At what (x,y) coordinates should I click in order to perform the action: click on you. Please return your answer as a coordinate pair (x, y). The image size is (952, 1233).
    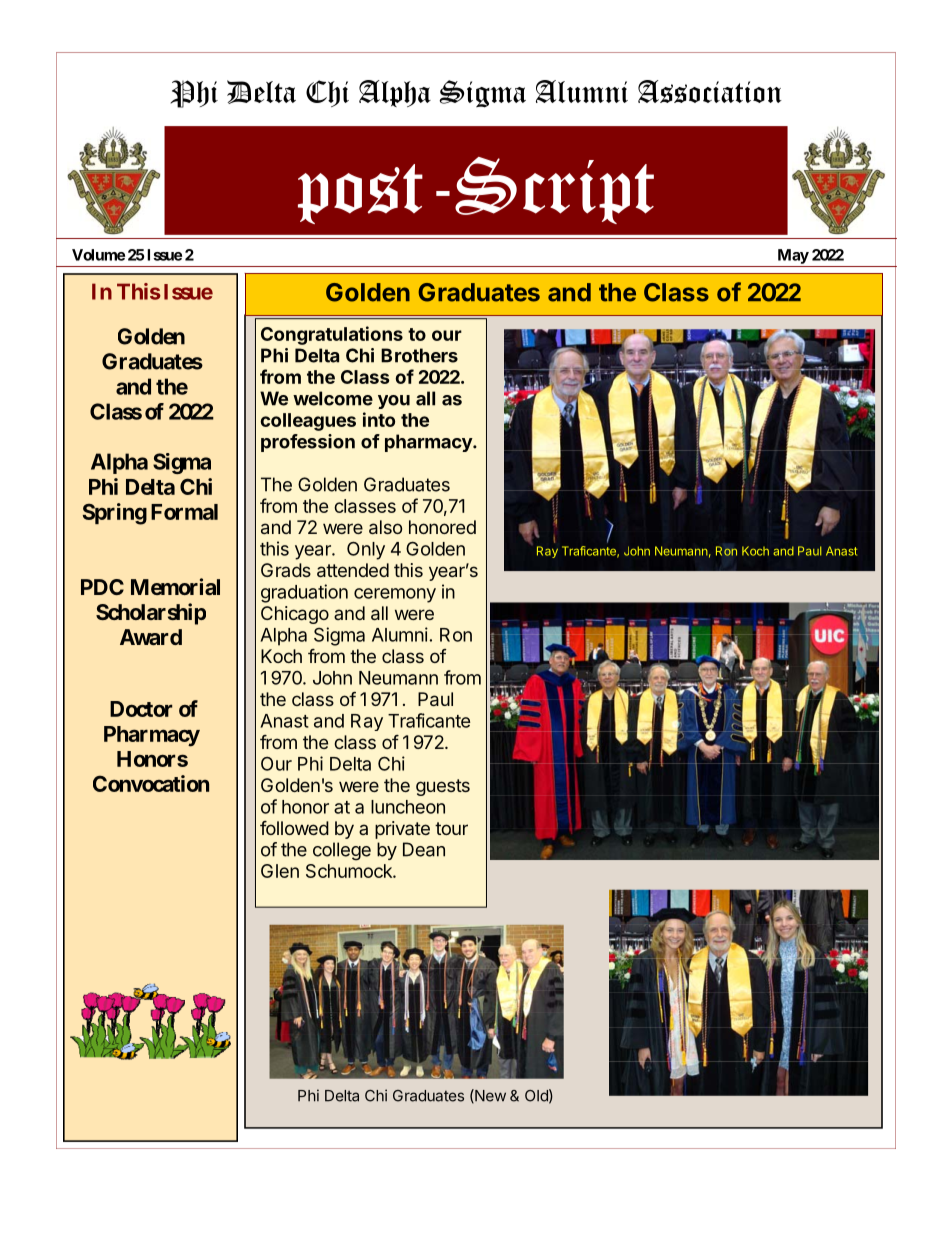
    Looking at the image, I should click on (394, 402).
